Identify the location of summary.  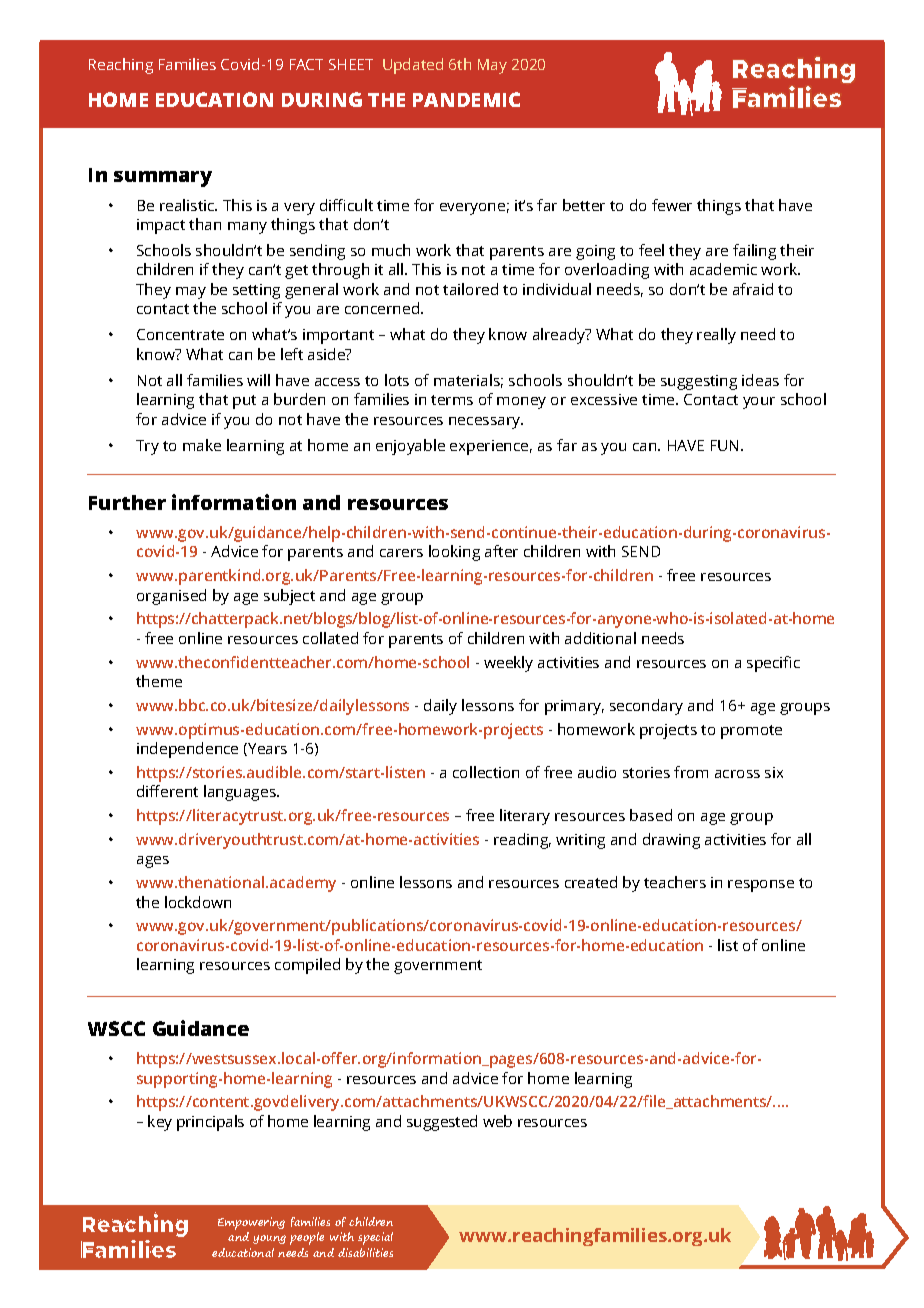
(163, 179).
